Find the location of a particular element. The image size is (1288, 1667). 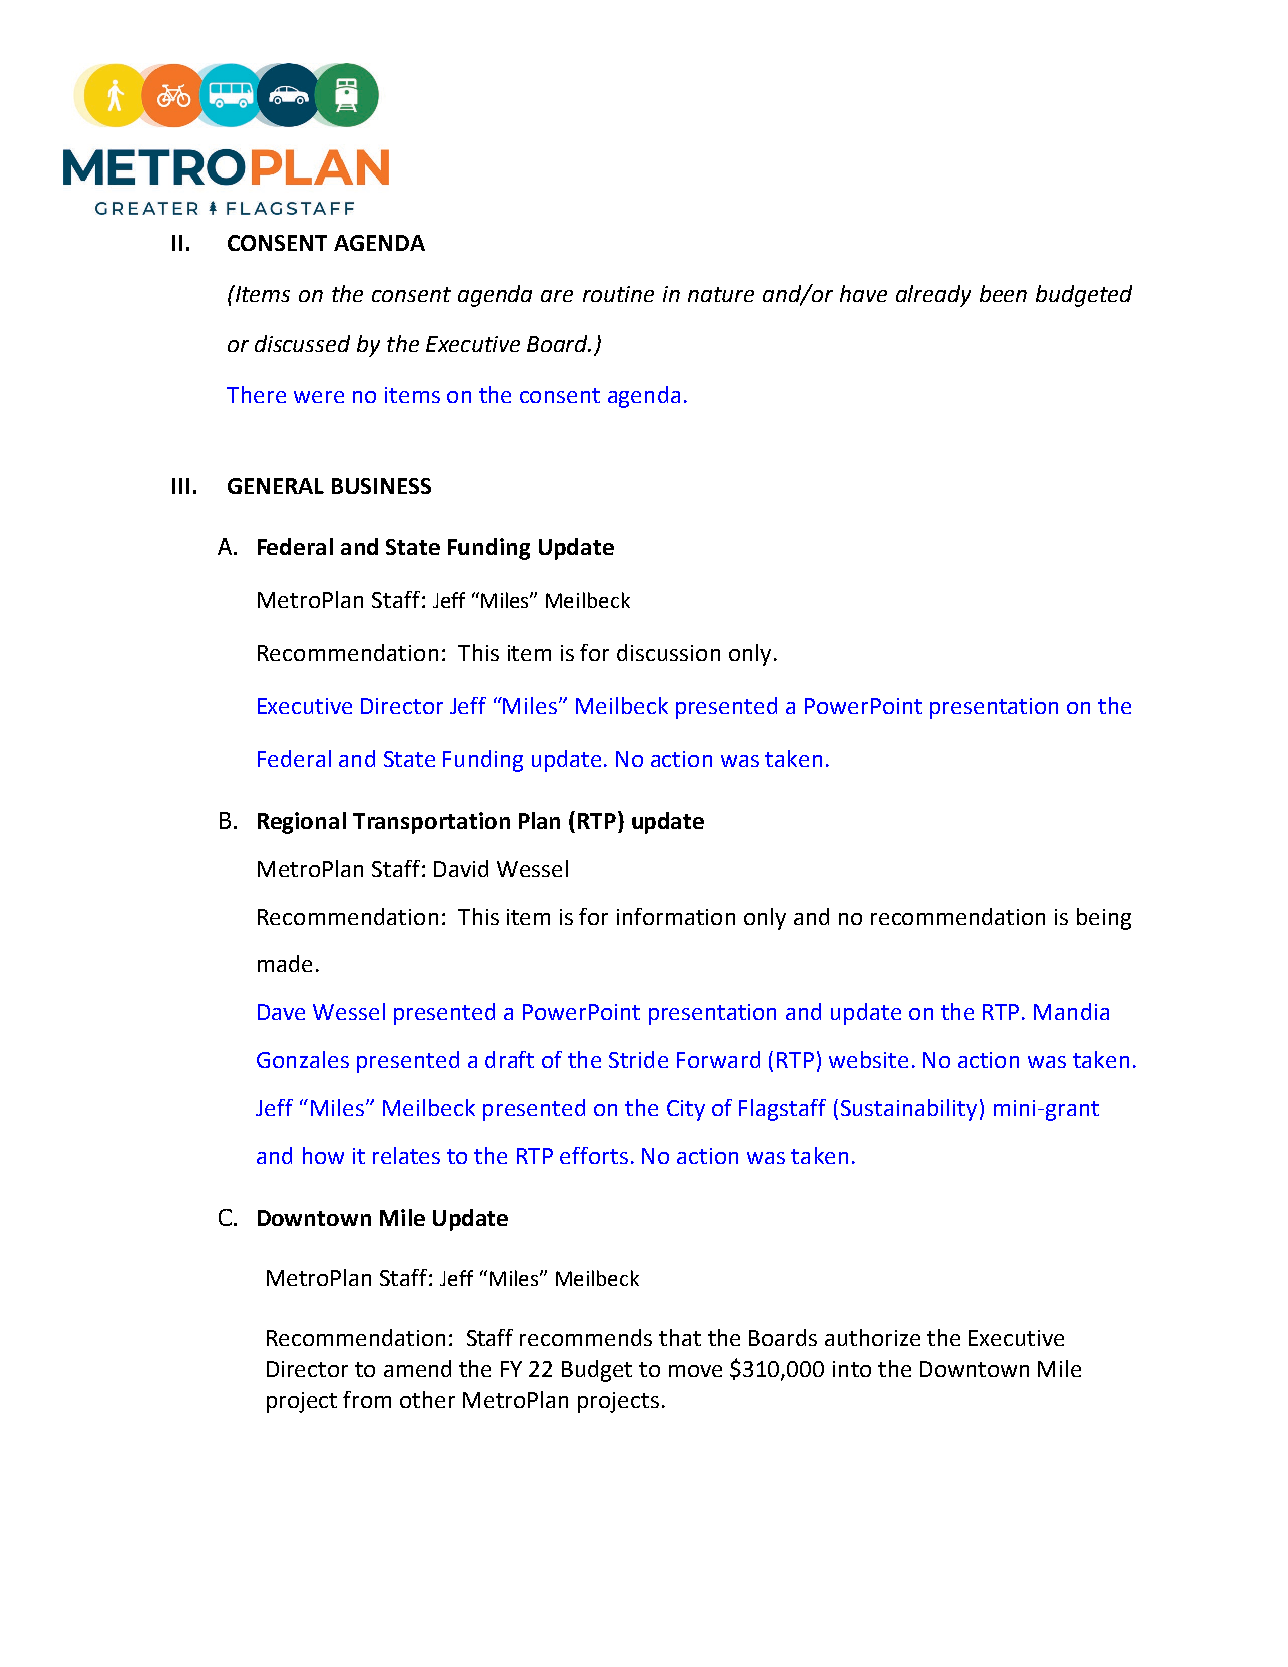

move is located at coordinates (695, 1371).
